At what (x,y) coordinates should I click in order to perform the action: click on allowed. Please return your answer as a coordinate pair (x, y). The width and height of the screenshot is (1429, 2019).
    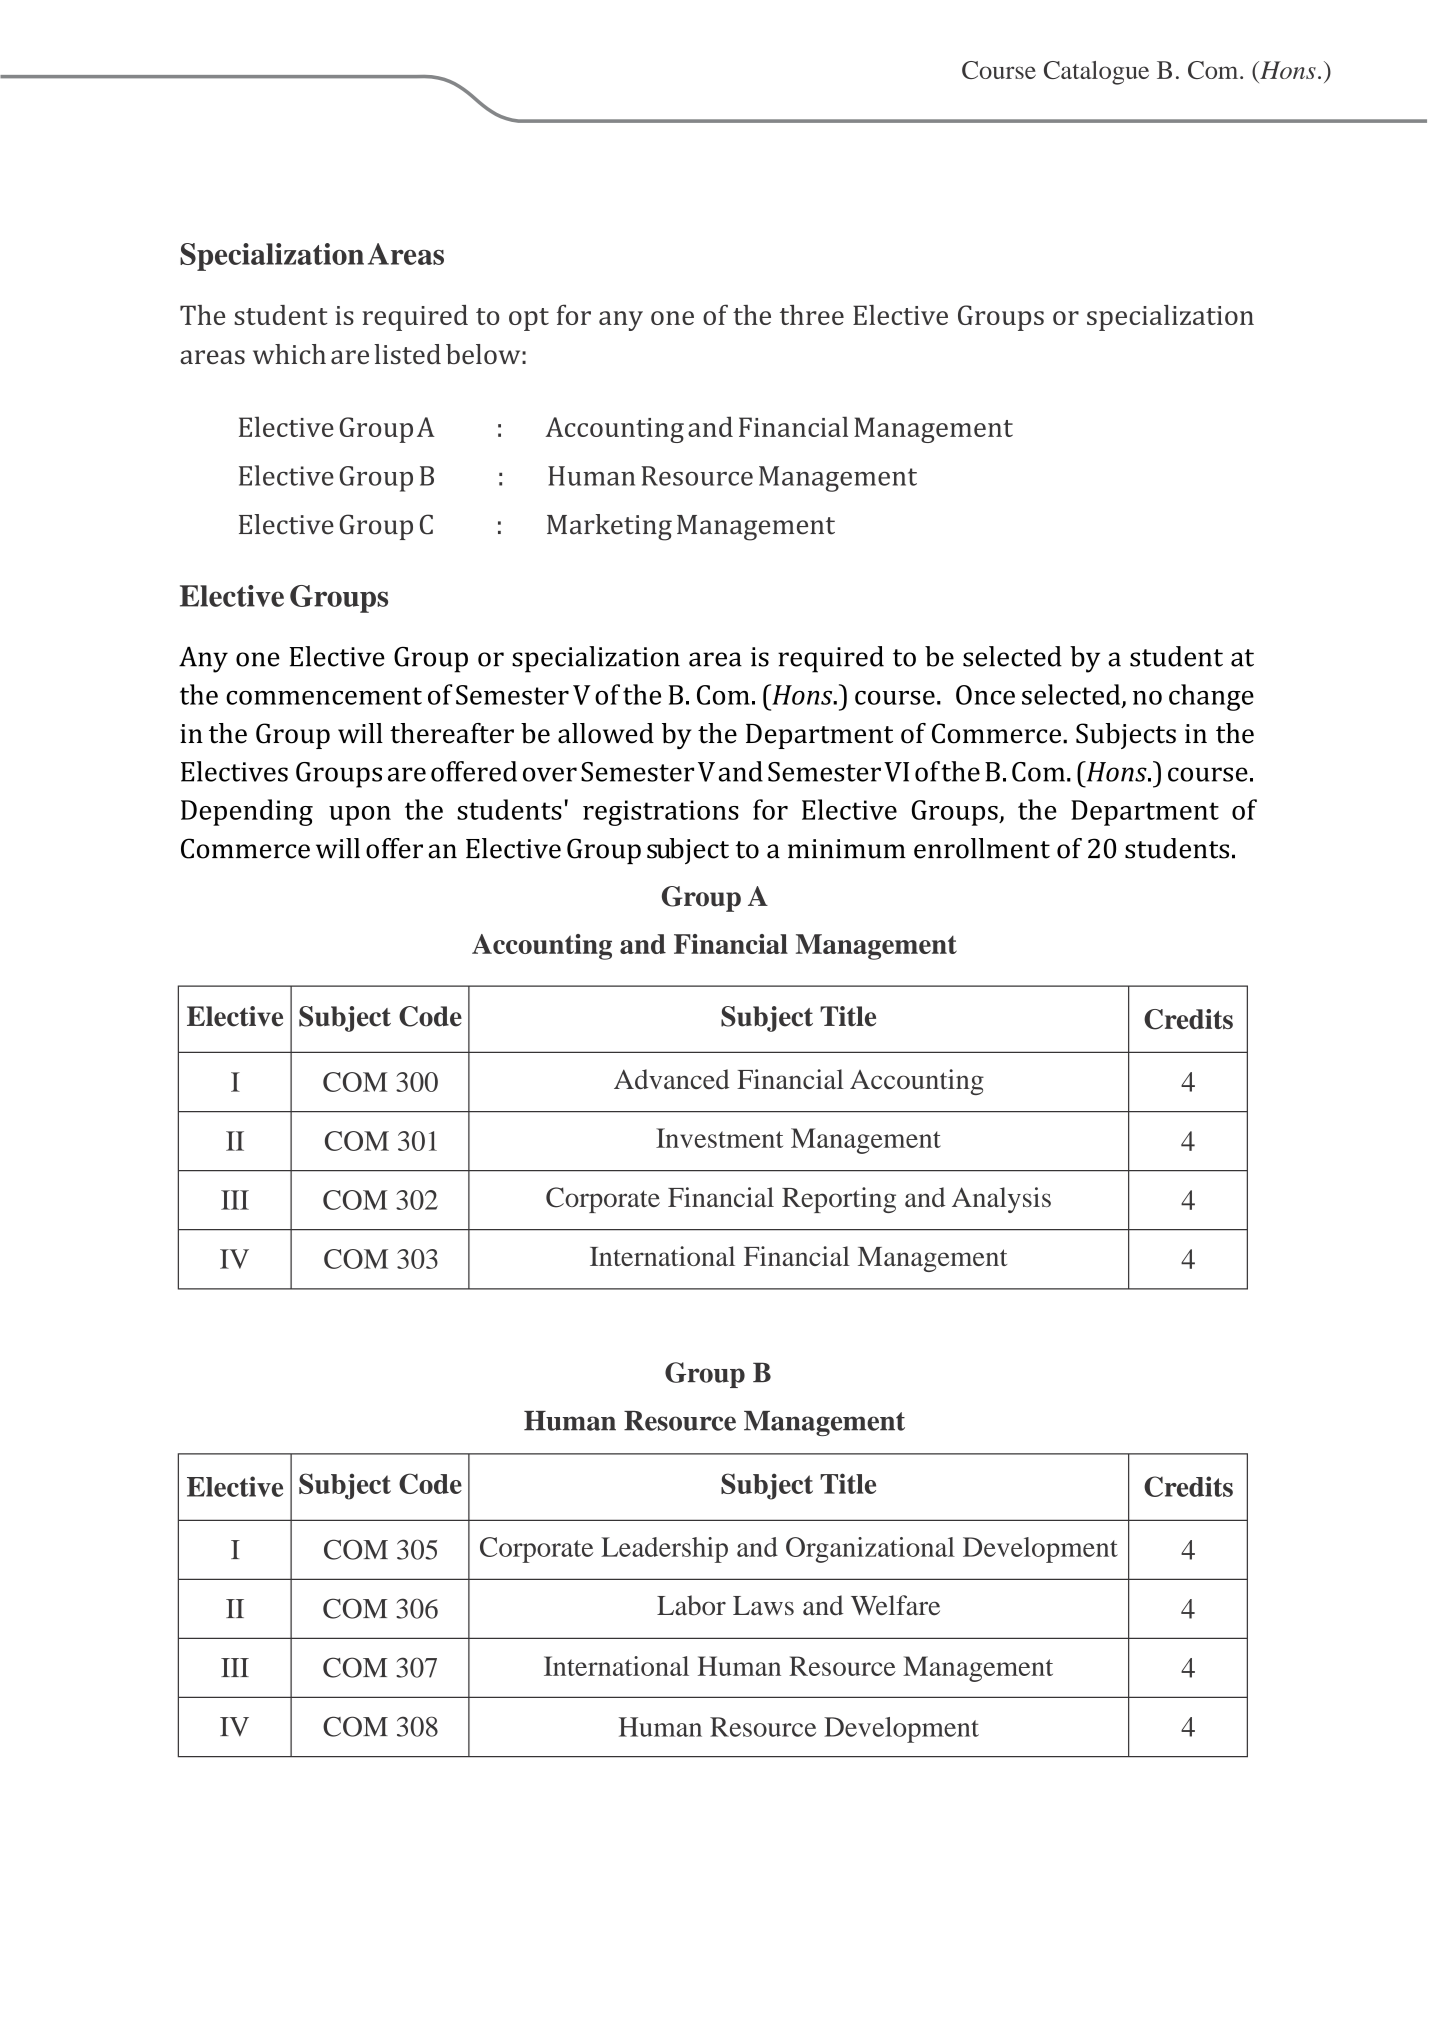
    Looking at the image, I should click on (606, 733).
